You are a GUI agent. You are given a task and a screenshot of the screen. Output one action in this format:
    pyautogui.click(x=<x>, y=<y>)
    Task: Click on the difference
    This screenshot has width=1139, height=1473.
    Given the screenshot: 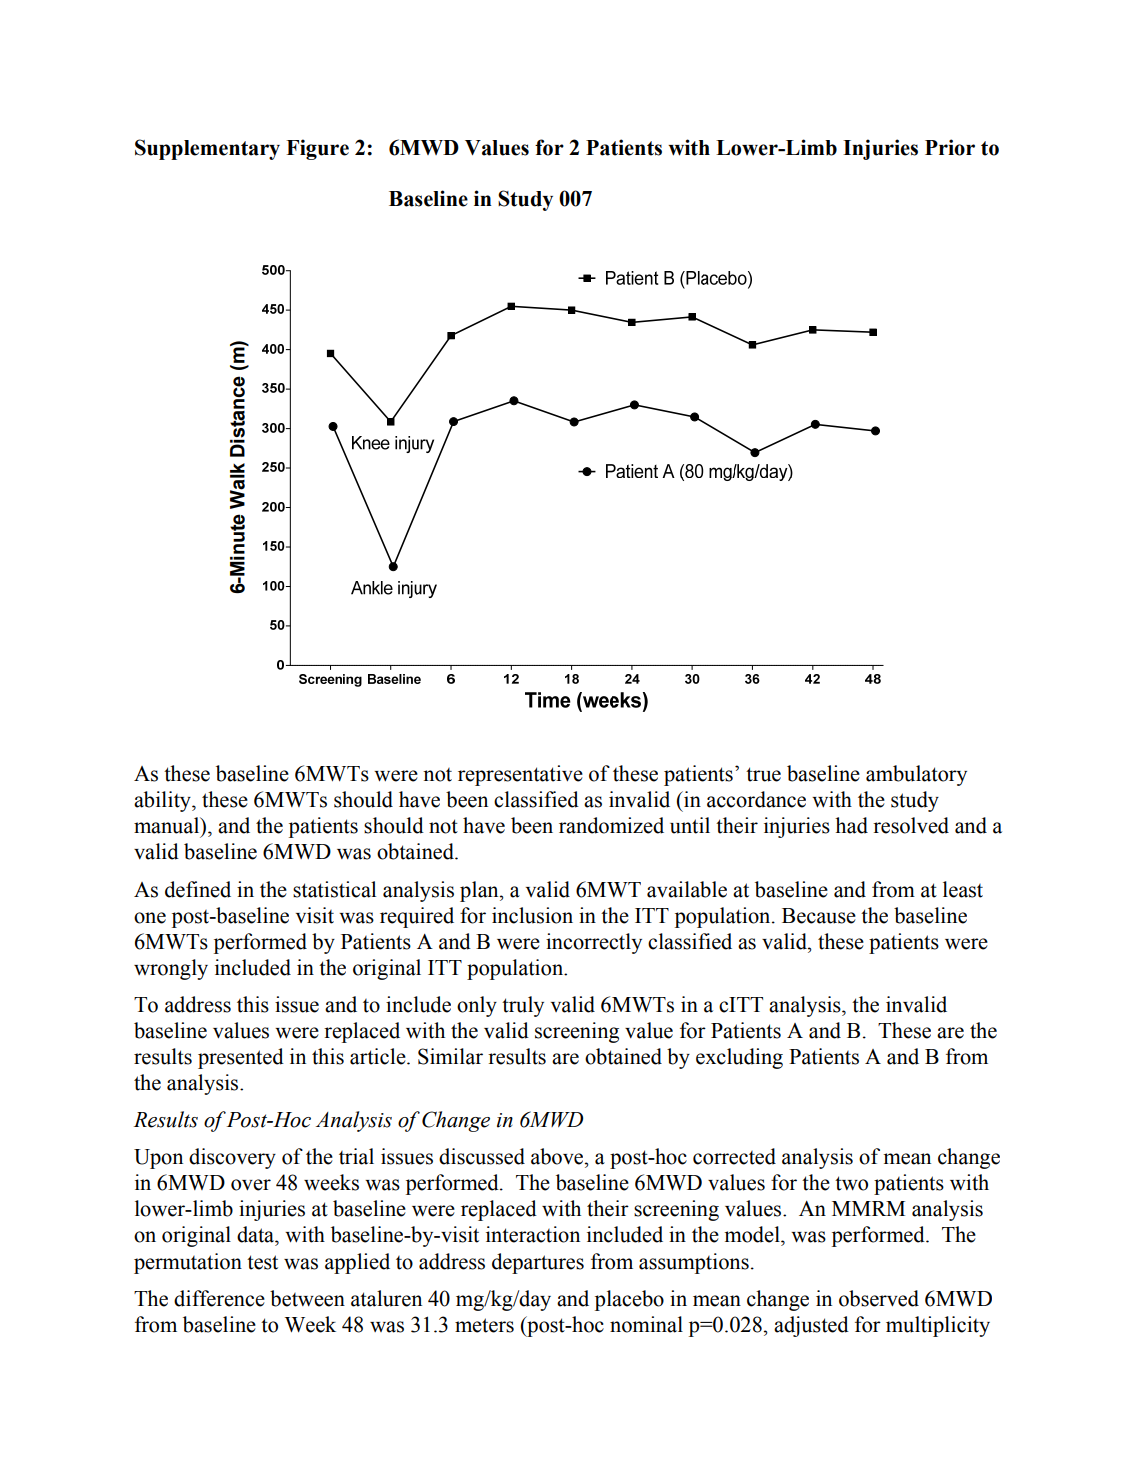 What is the action you would take?
    pyautogui.click(x=219, y=1298)
